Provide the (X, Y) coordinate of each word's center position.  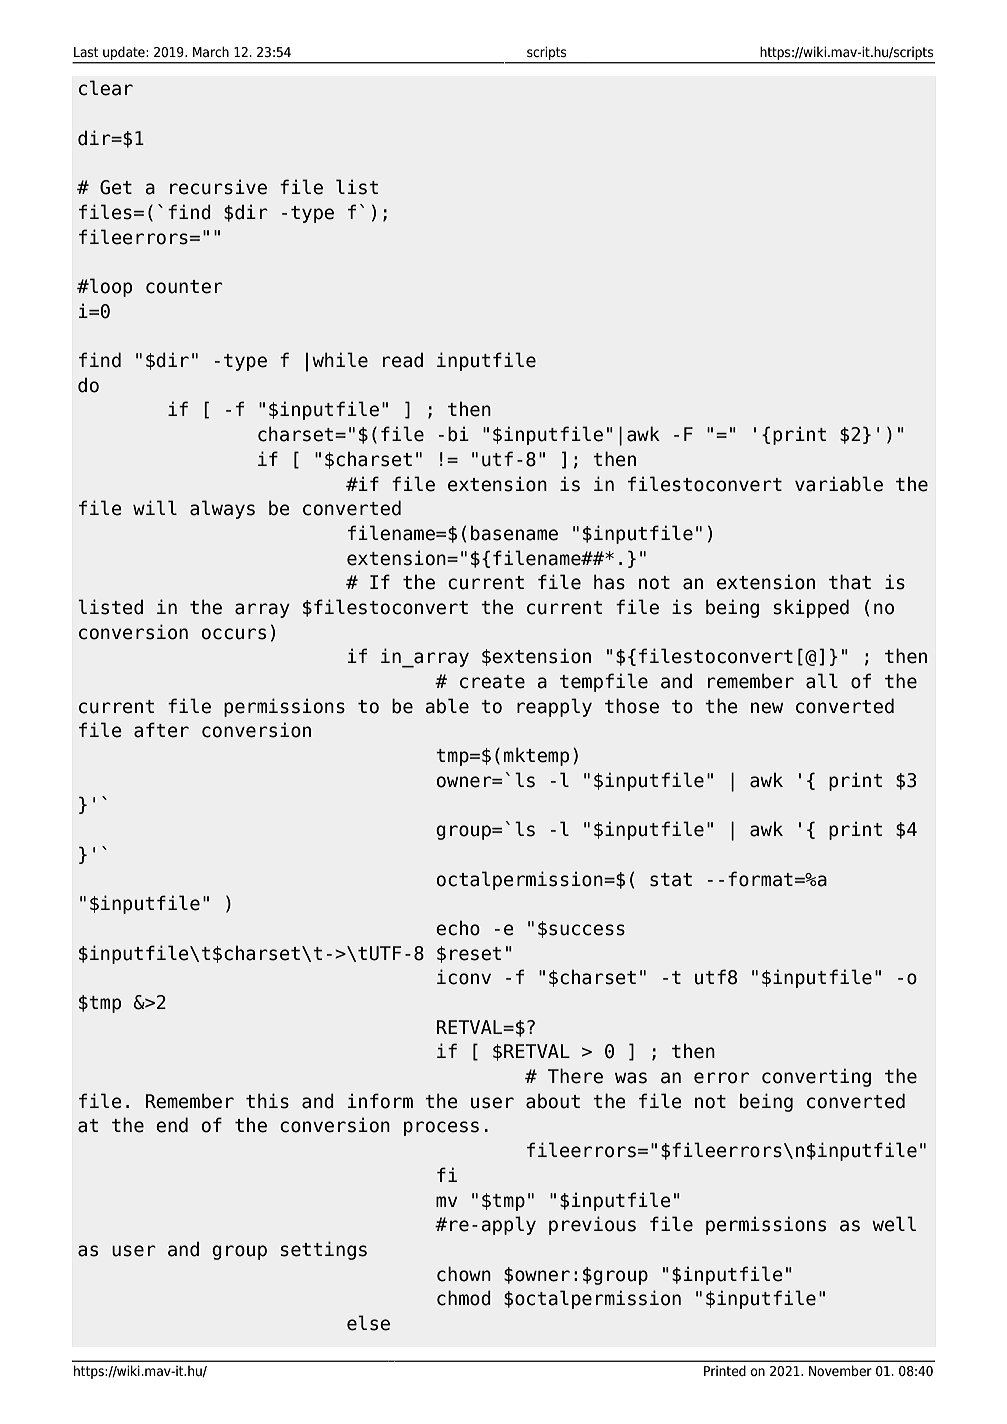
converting (816, 1077)
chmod (464, 1298)
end (172, 1125)
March (211, 51)
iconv (464, 977)
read (403, 360)
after (161, 730)
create (492, 682)
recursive (218, 187)
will (155, 507)
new (767, 708)
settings (324, 1250)
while (340, 360)
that (850, 582)
